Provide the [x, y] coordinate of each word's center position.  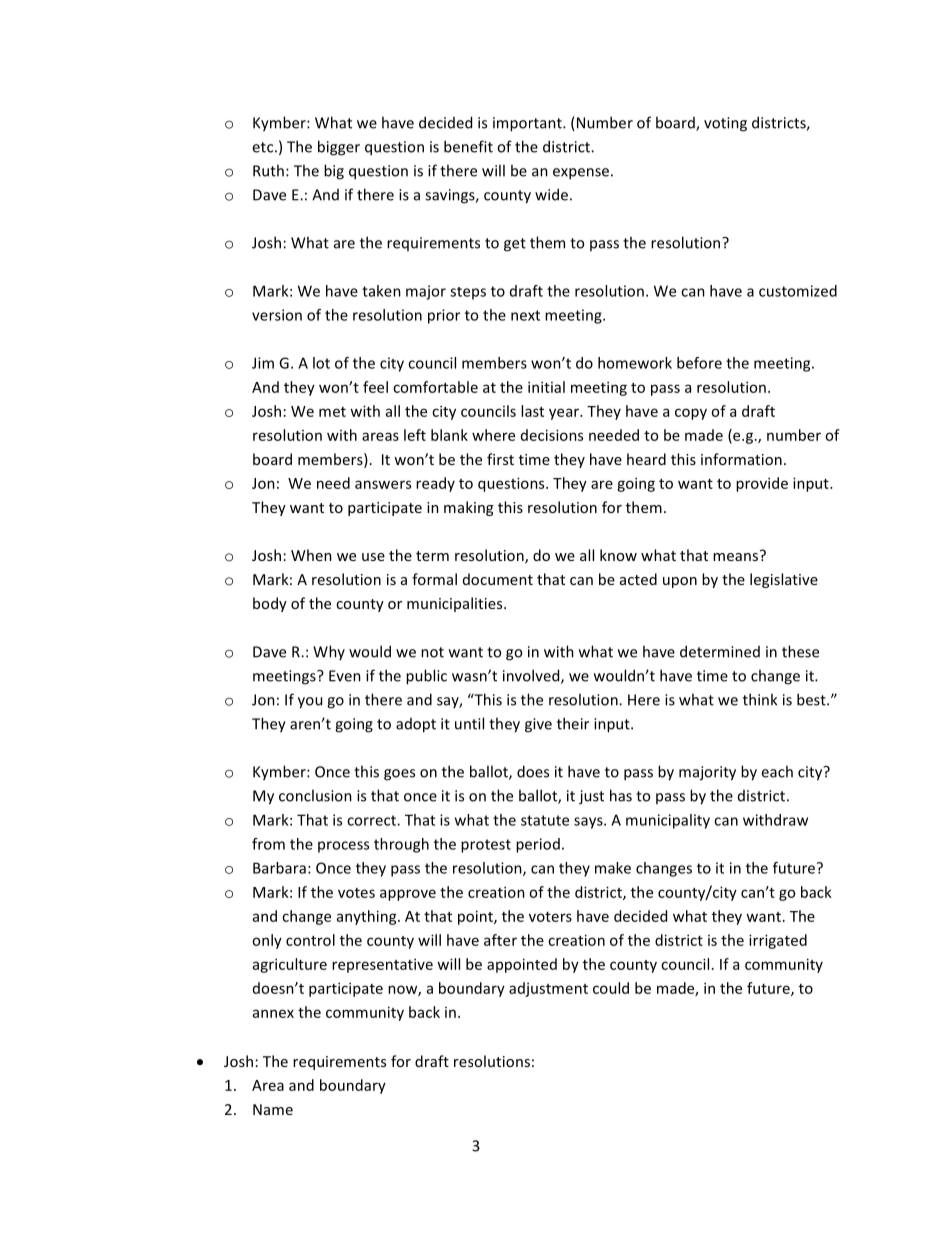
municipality [668, 821]
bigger [339, 148]
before [699, 363]
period [538, 845]
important [528, 124]
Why [329, 652]
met [332, 412]
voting [725, 124]
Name [273, 1109]
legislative [784, 580]
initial [546, 387]
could [611, 988]
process [343, 847]
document [498, 579]
